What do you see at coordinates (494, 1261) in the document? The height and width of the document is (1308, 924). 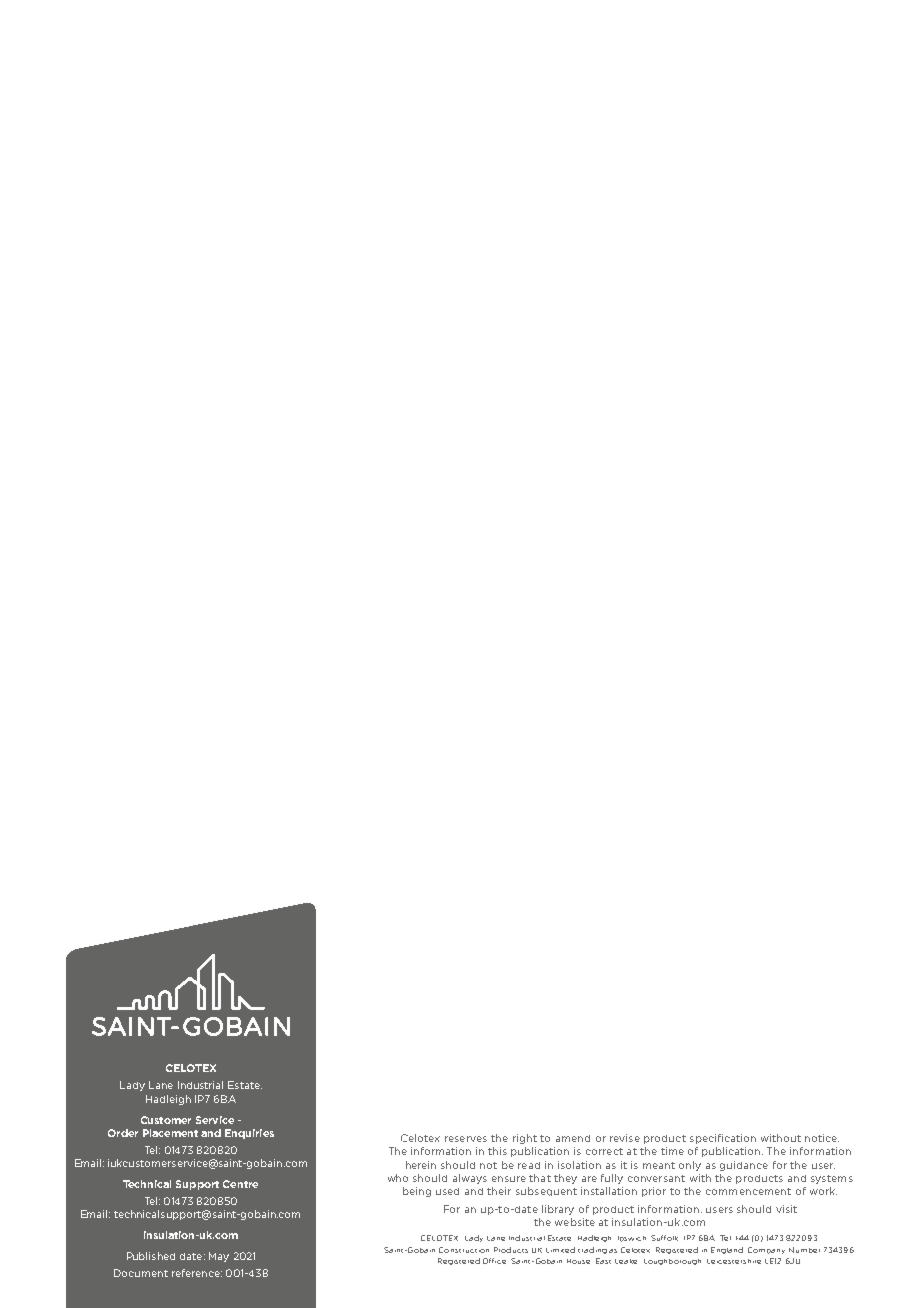 I see `Office` at bounding box center [494, 1261].
